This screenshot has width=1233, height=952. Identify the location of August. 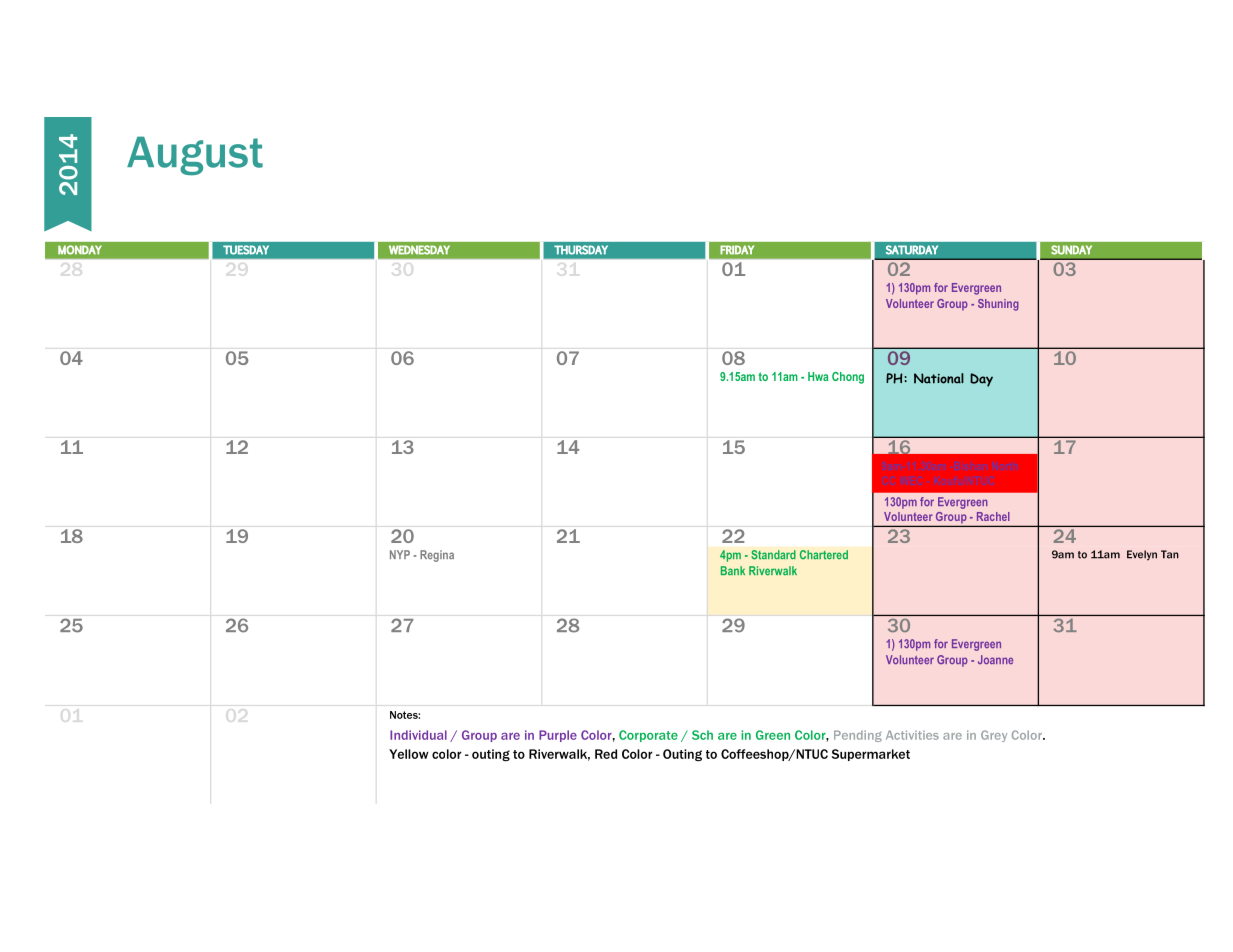
(195, 156).
